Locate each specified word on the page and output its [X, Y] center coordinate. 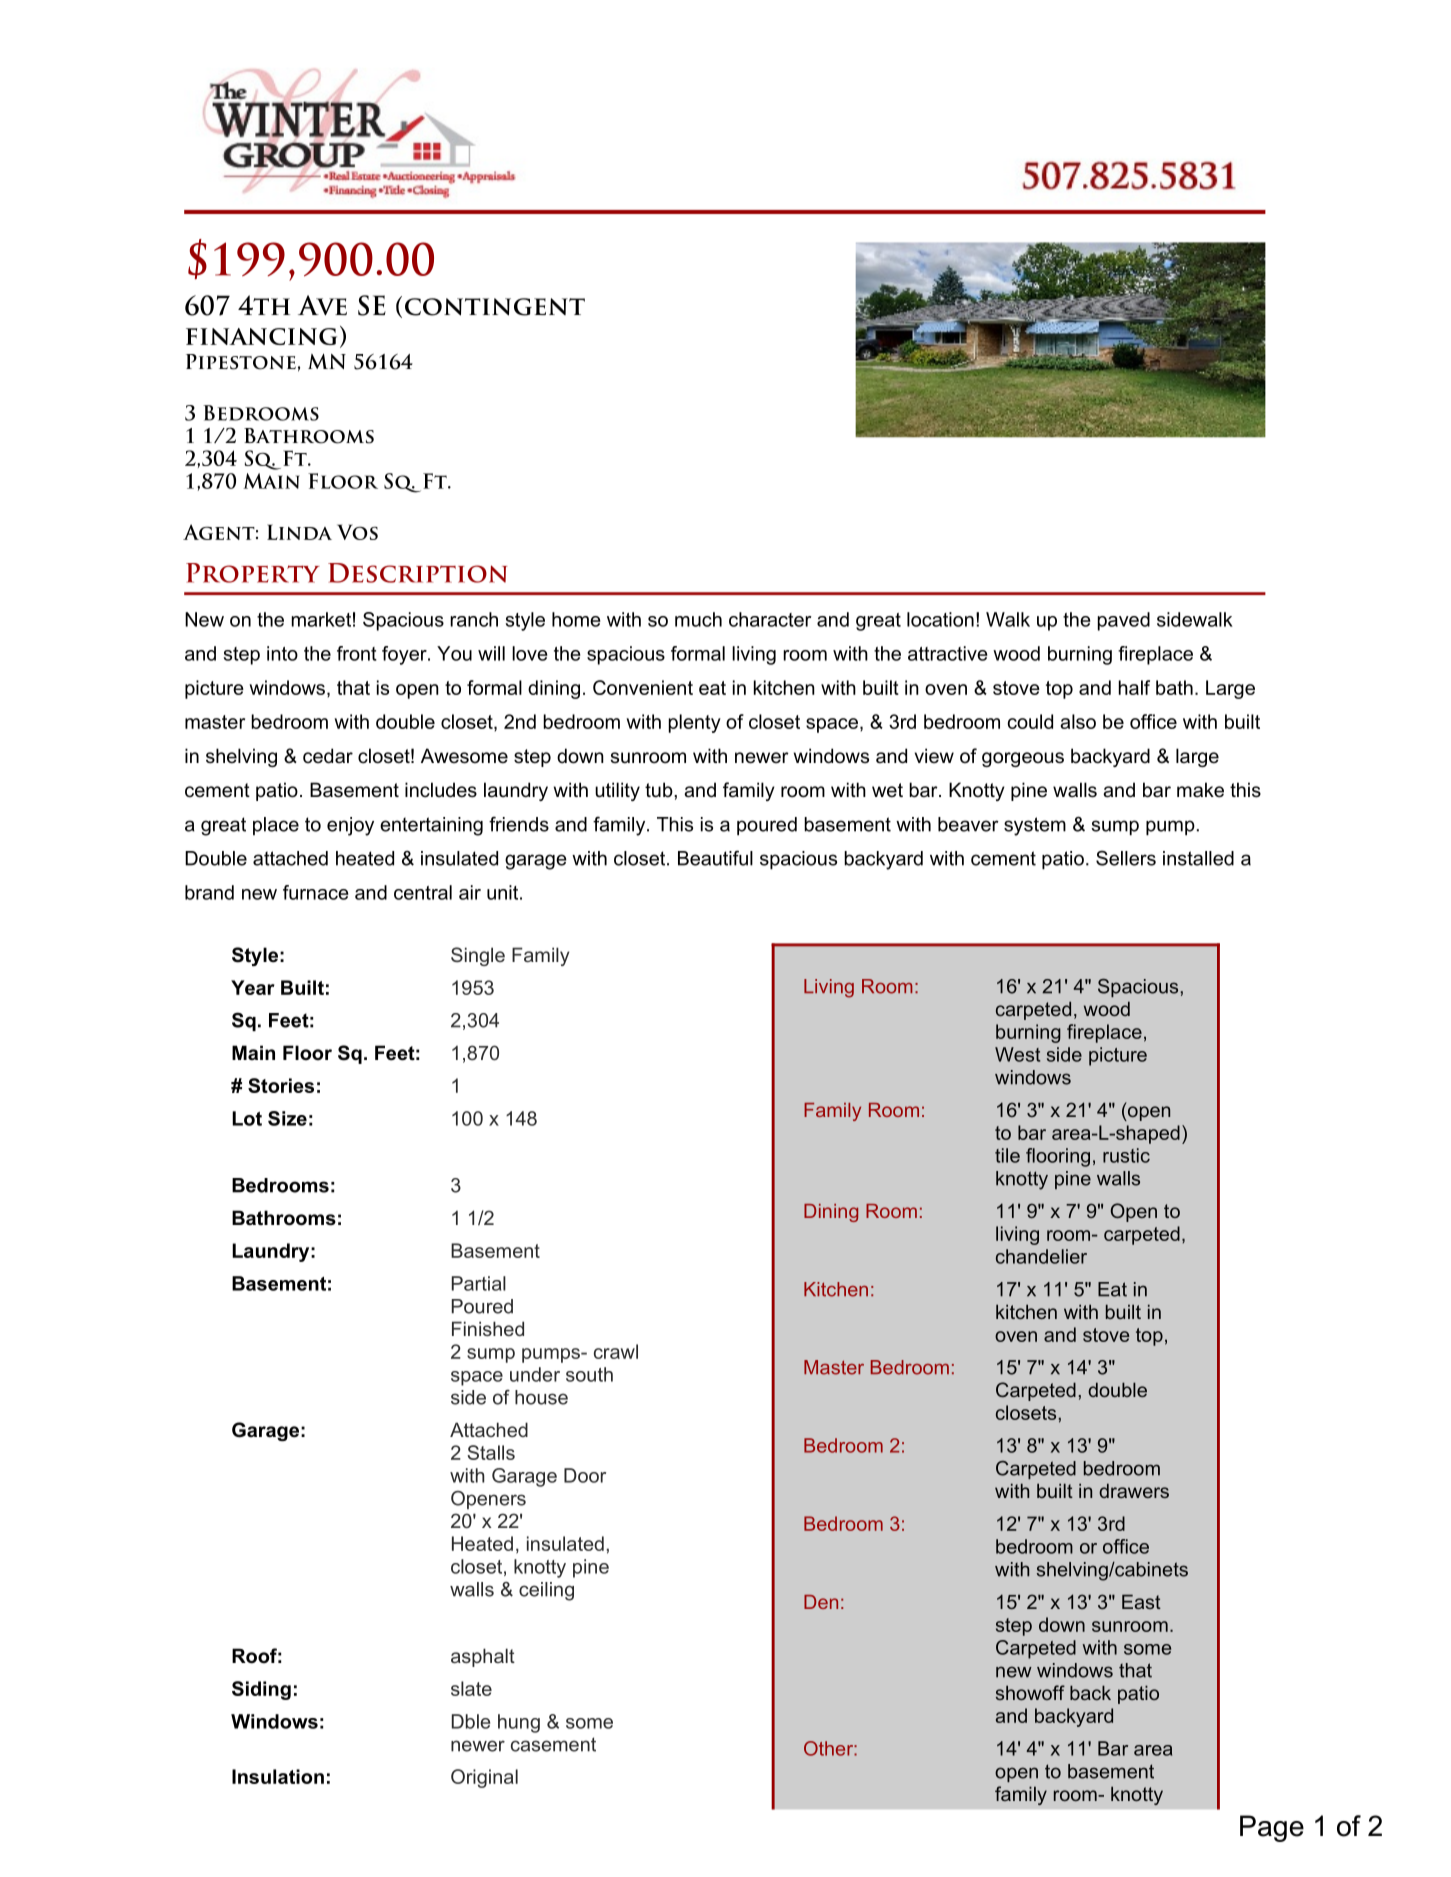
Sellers [1126, 858]
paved [1124, 621]
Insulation [278, 1776]
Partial [479, 1283]
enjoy [350, 826]
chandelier [1041, 1256]
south [589, 1374]
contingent [495, 307]
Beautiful [715, 858]
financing [261, 336]
